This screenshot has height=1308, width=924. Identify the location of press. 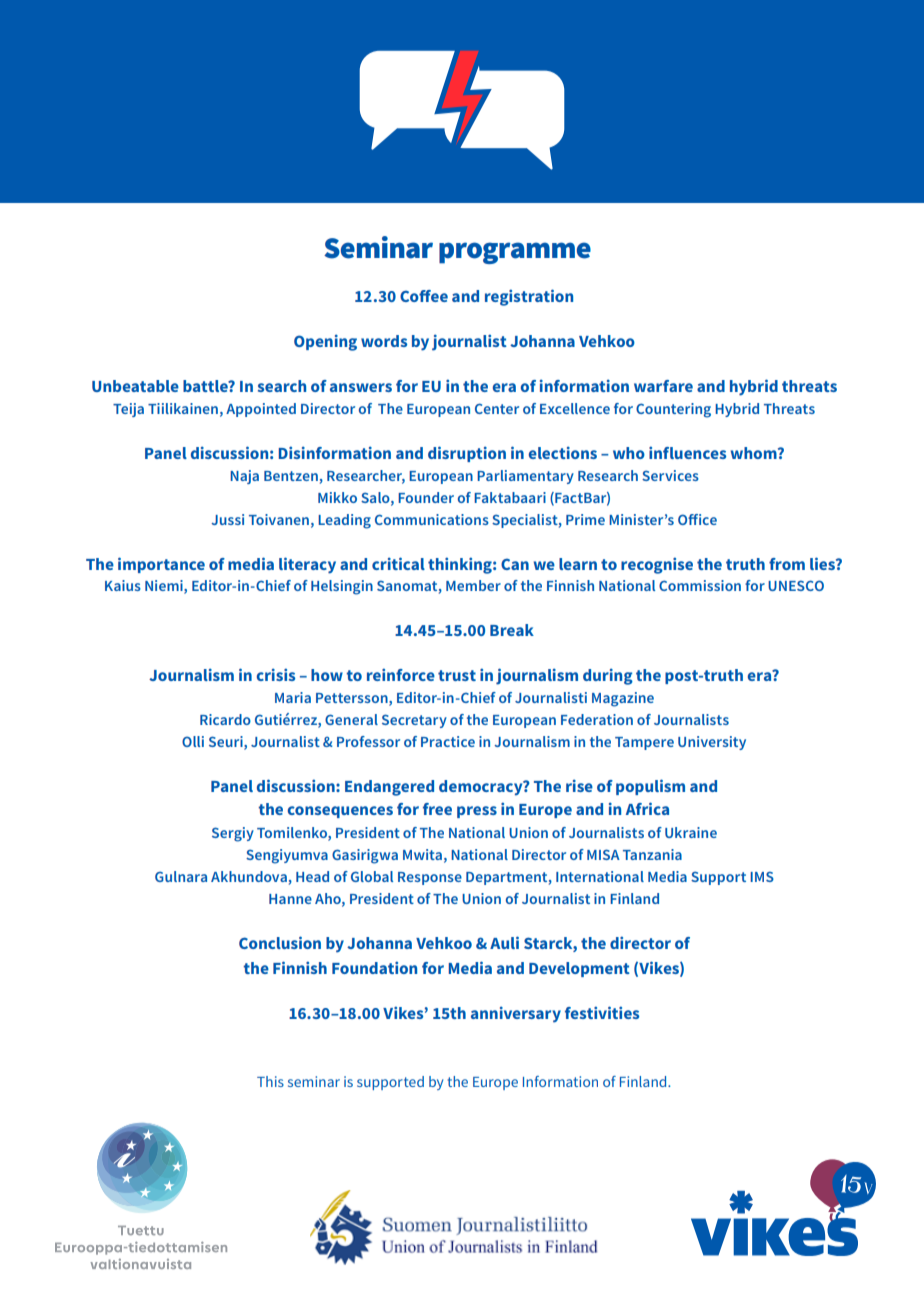
(477, 812).
